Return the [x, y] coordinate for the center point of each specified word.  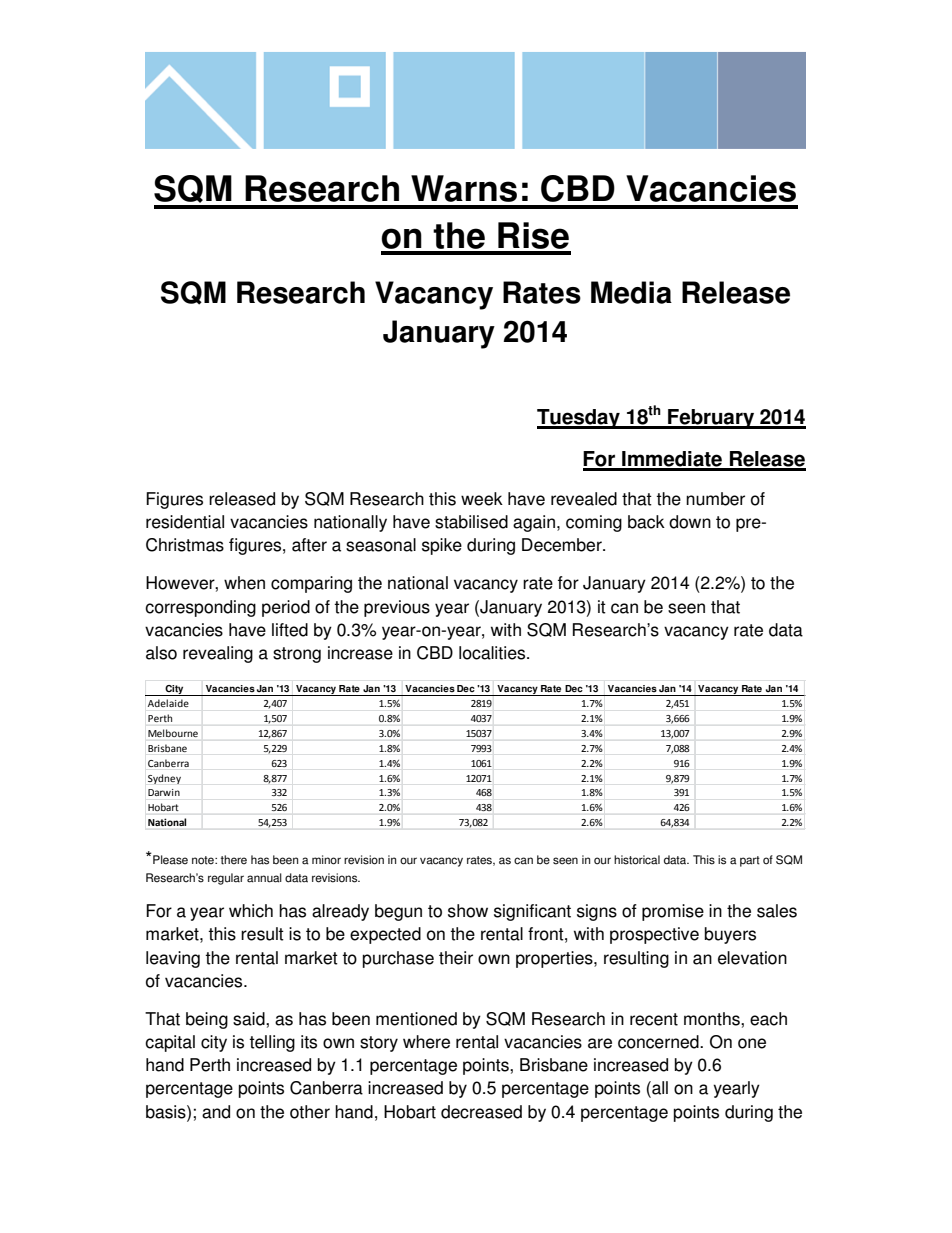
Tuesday [579, 419]
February [711, 419]
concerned [659, 1042]
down [690, 522]
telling [272, 1043]
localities [493, 653]
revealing [218, 654]
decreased [481, 1112]
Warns [464, 188]
